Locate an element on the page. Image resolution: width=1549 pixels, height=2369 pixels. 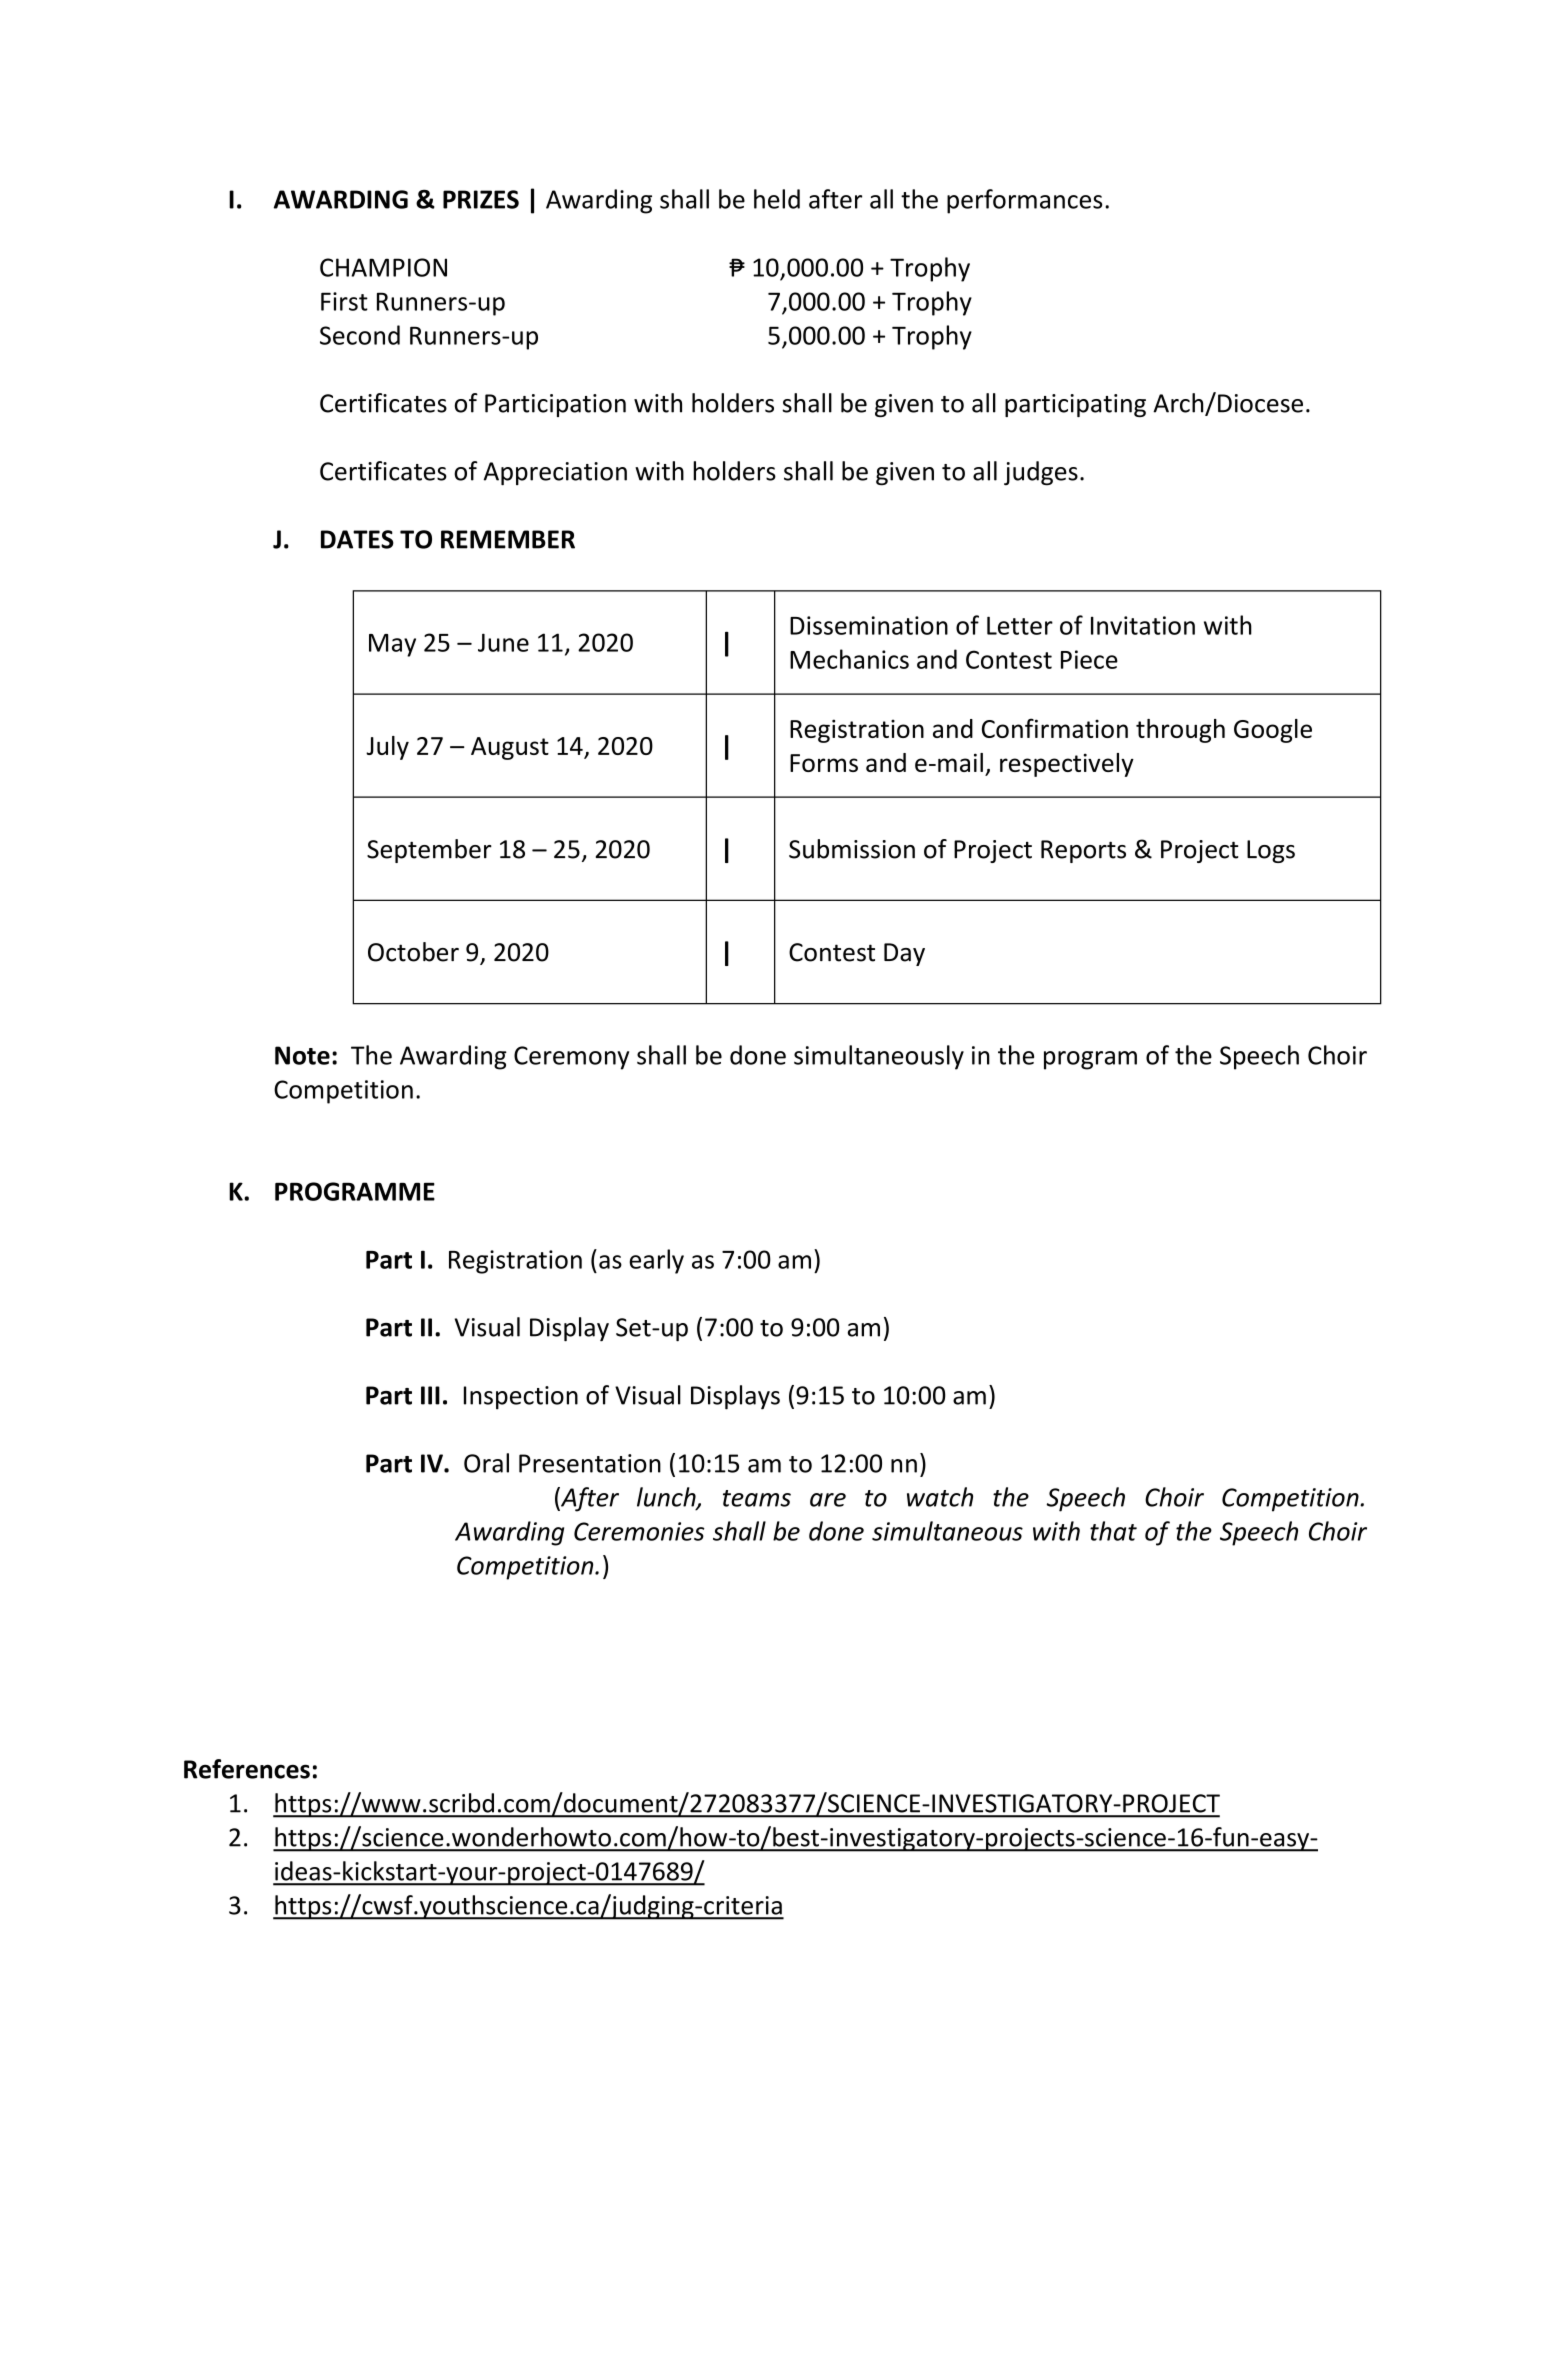
References is located at coordinates (247, 1769).
